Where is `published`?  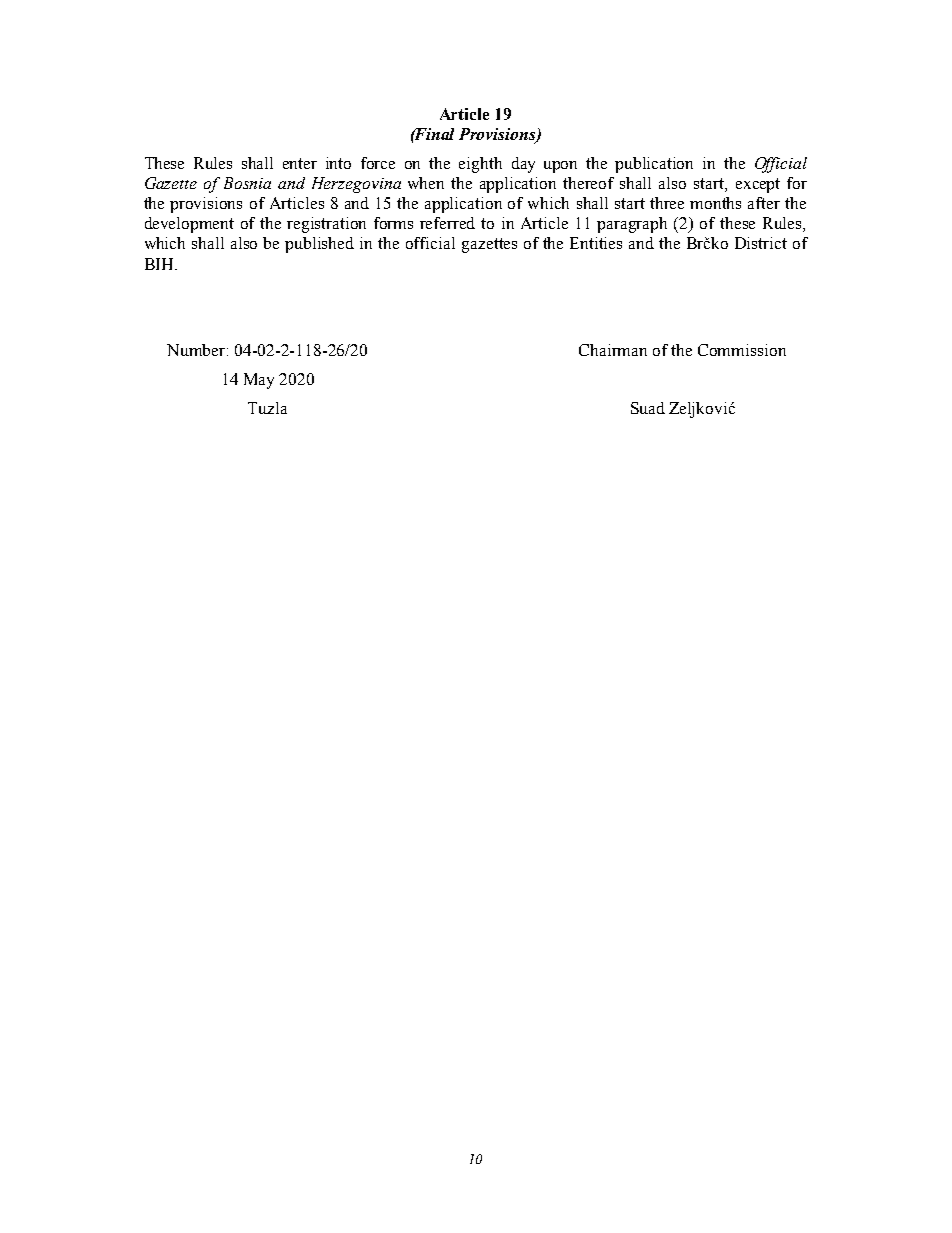
published is located at coordinates (319, 245).
